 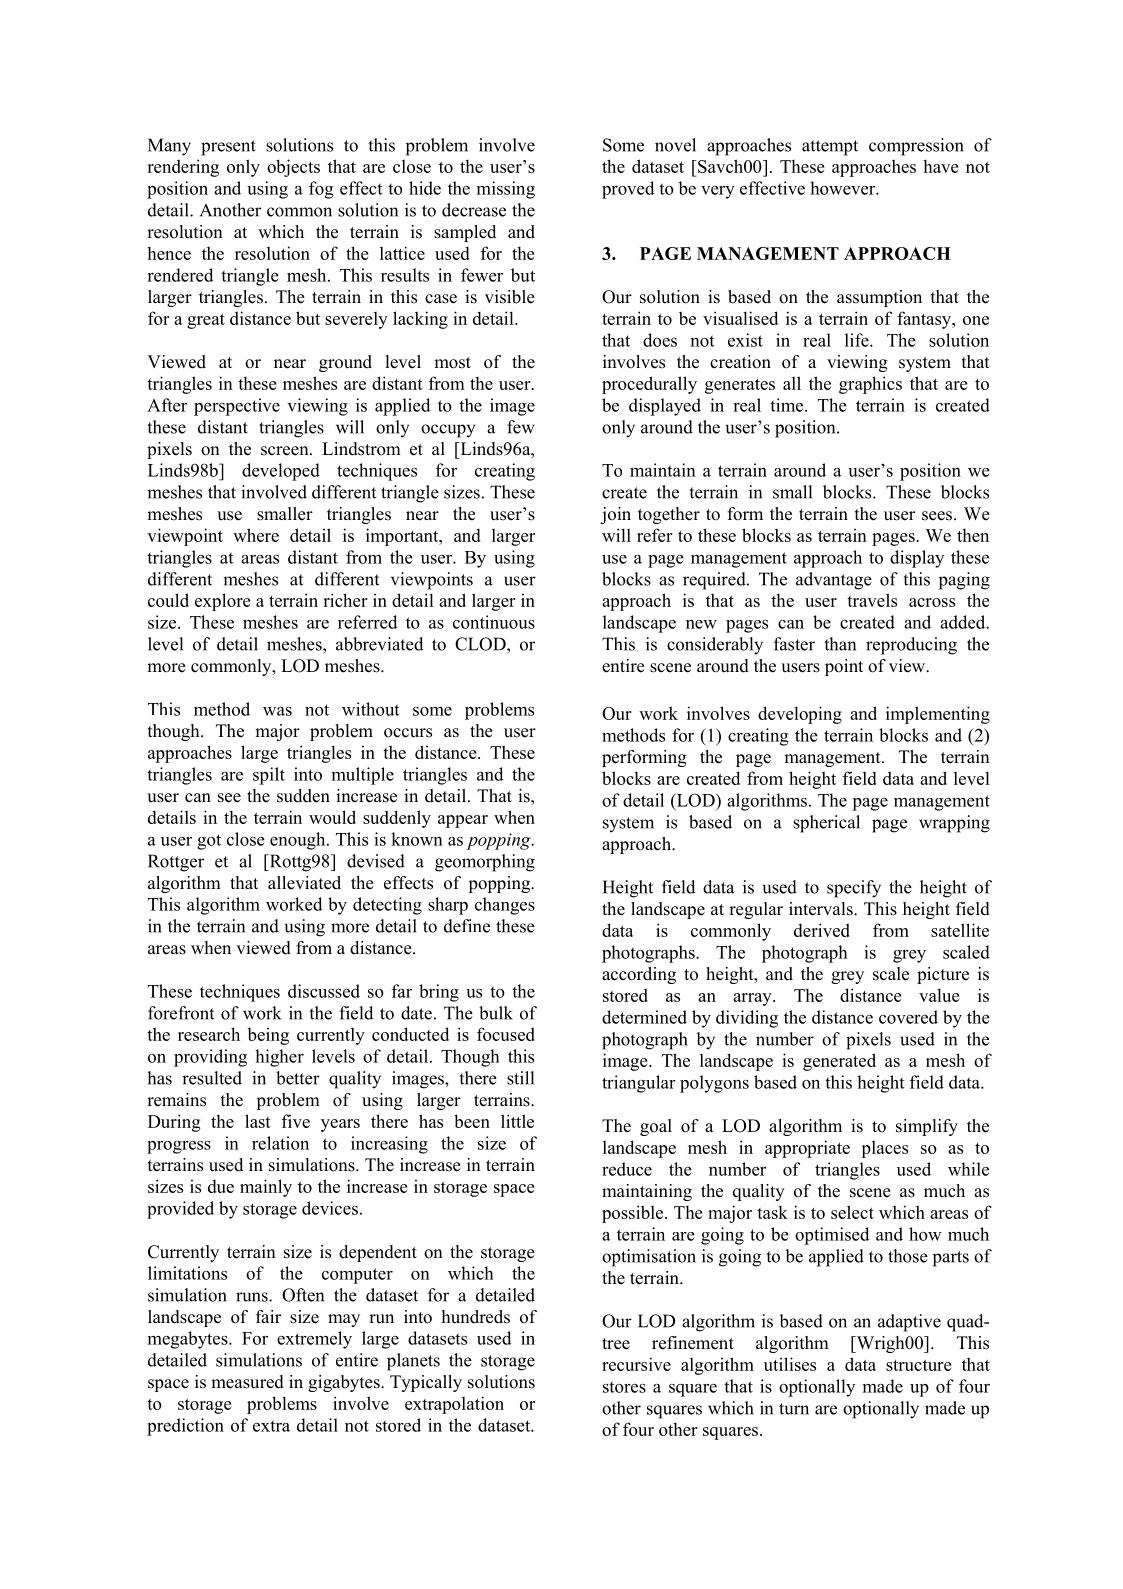 What do you see at coordinates (247, 1382) in the page?
I see `measured` at bounding box center [247, 1382].
